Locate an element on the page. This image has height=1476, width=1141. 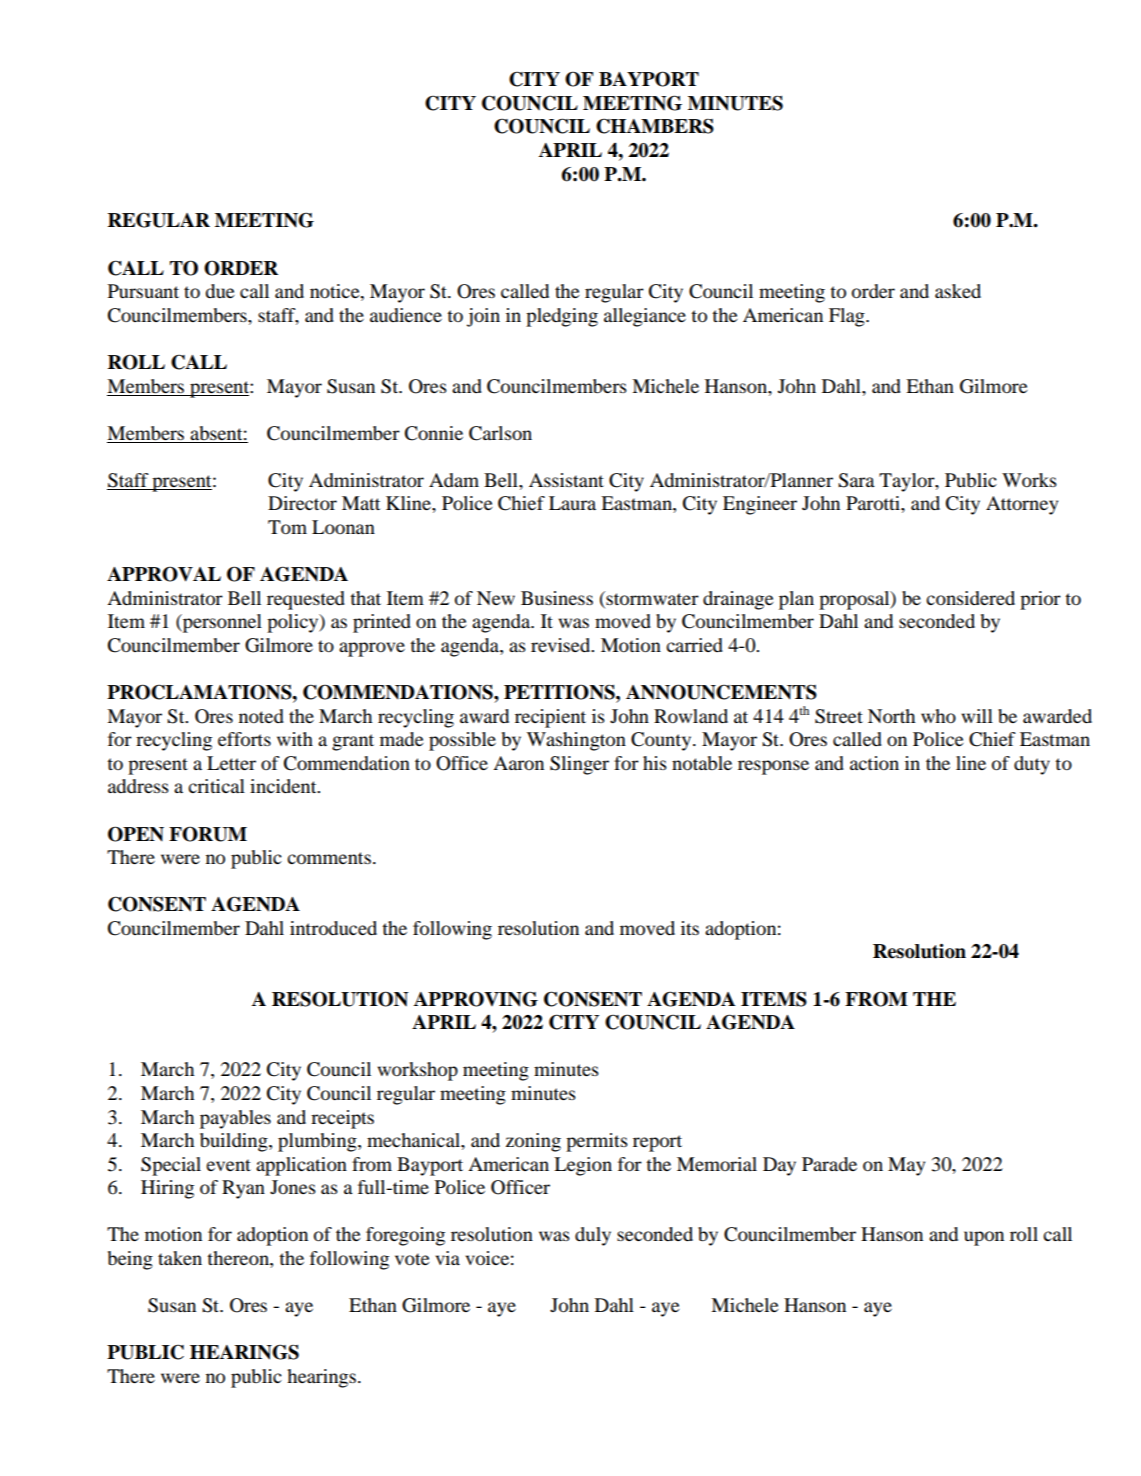
Ryan is located at coordinates (243, 1189).
